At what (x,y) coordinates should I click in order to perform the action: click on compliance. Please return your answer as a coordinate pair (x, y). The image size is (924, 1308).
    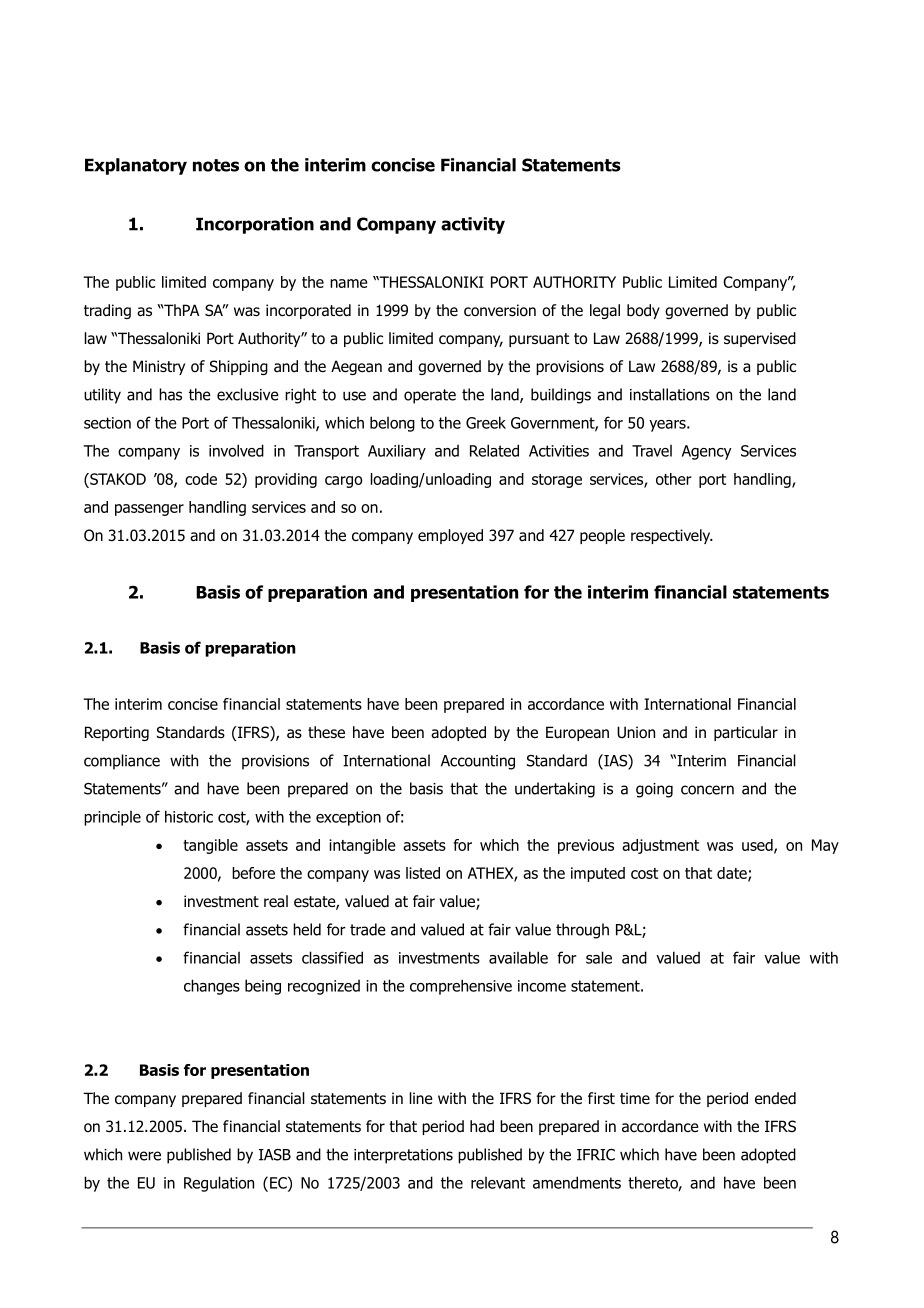
    Looking at the image, I should click on (122, 762).
